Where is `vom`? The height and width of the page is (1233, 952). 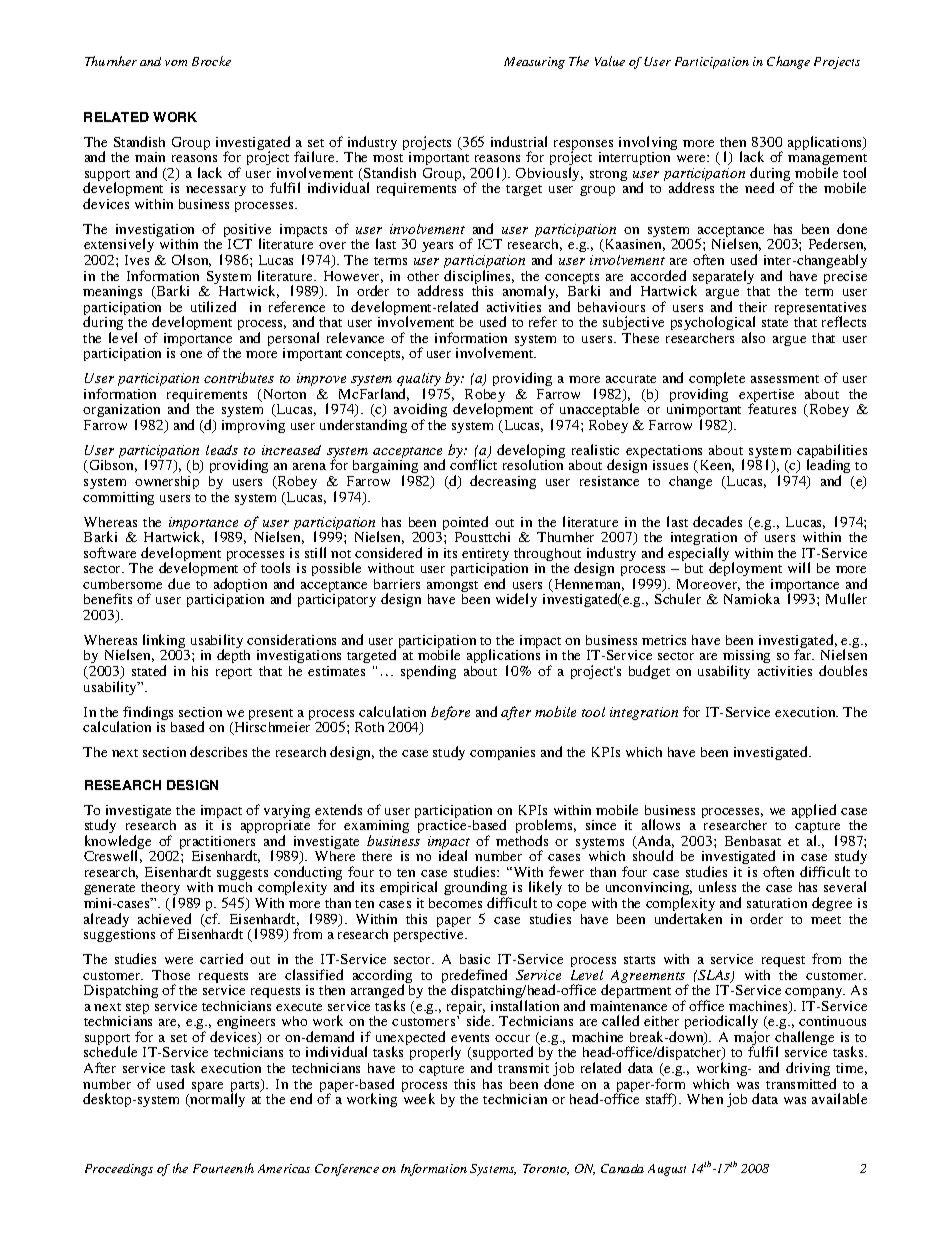
vom is located at coordinates (176, 63).
